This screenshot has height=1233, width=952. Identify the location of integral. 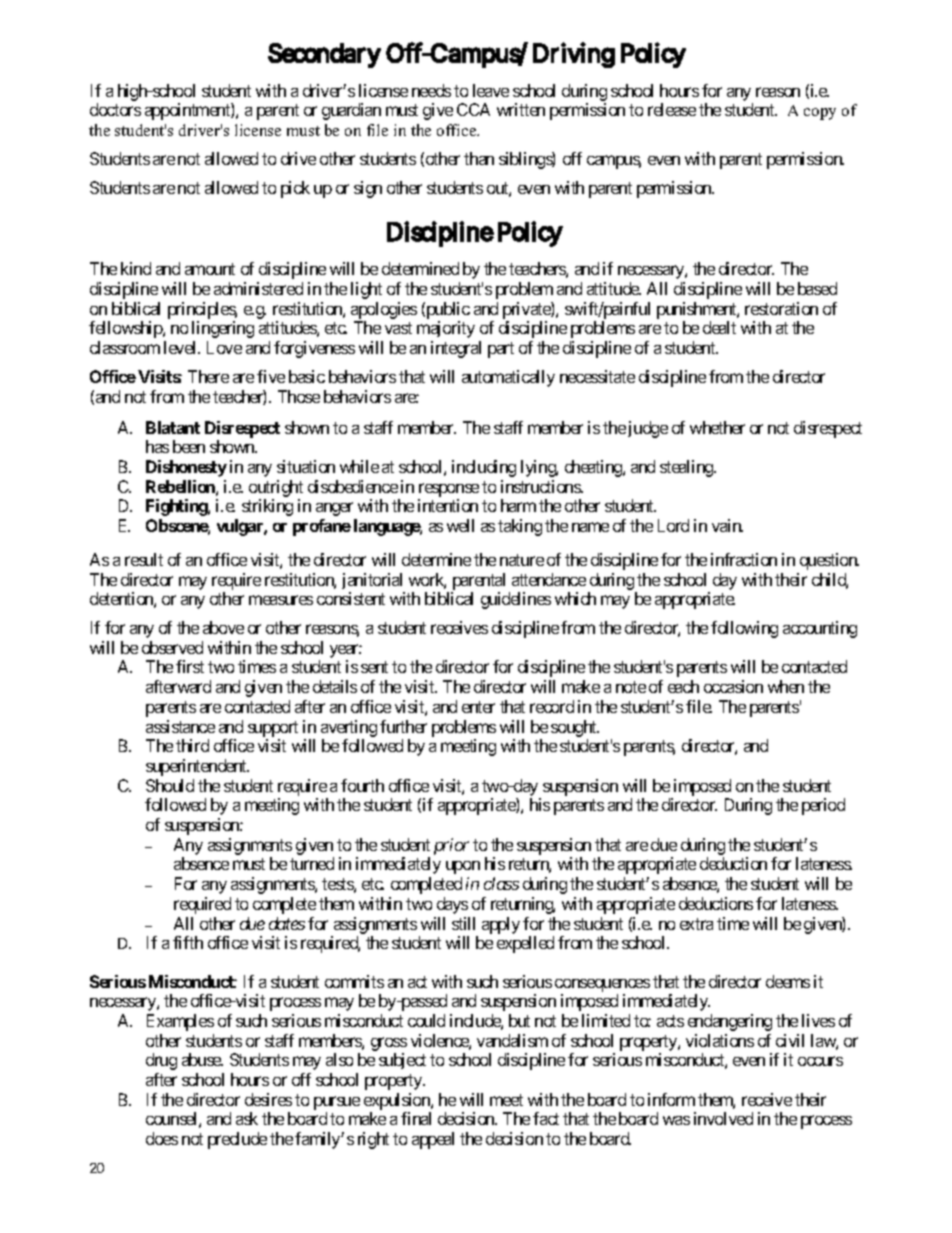
(456, 349).
